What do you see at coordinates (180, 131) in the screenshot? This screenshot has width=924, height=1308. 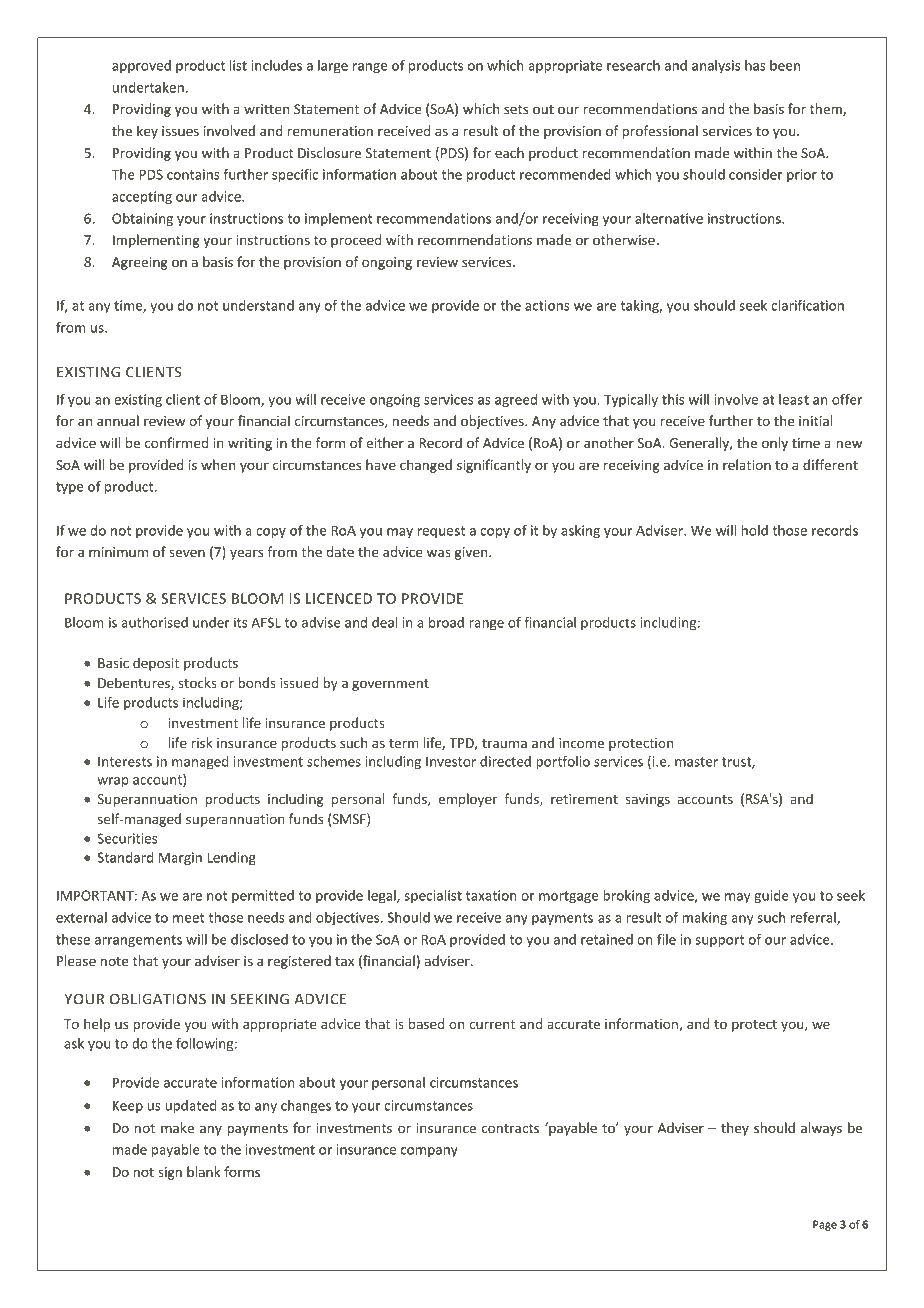 I see `issues` at bounding box center [180, 131].
